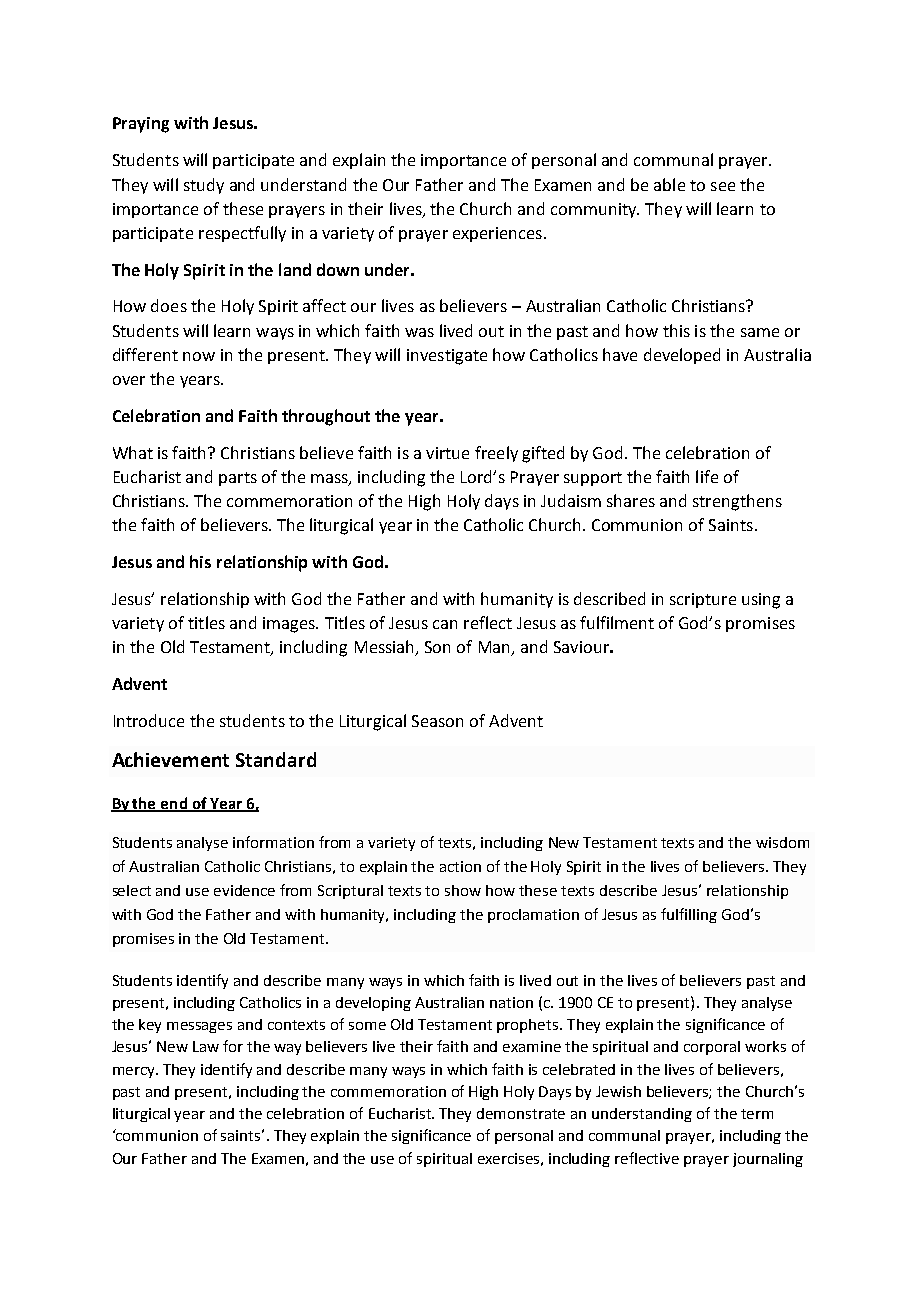  Describe the element at coordinates (447, 357) in the page. I see `investigate` at that location.
